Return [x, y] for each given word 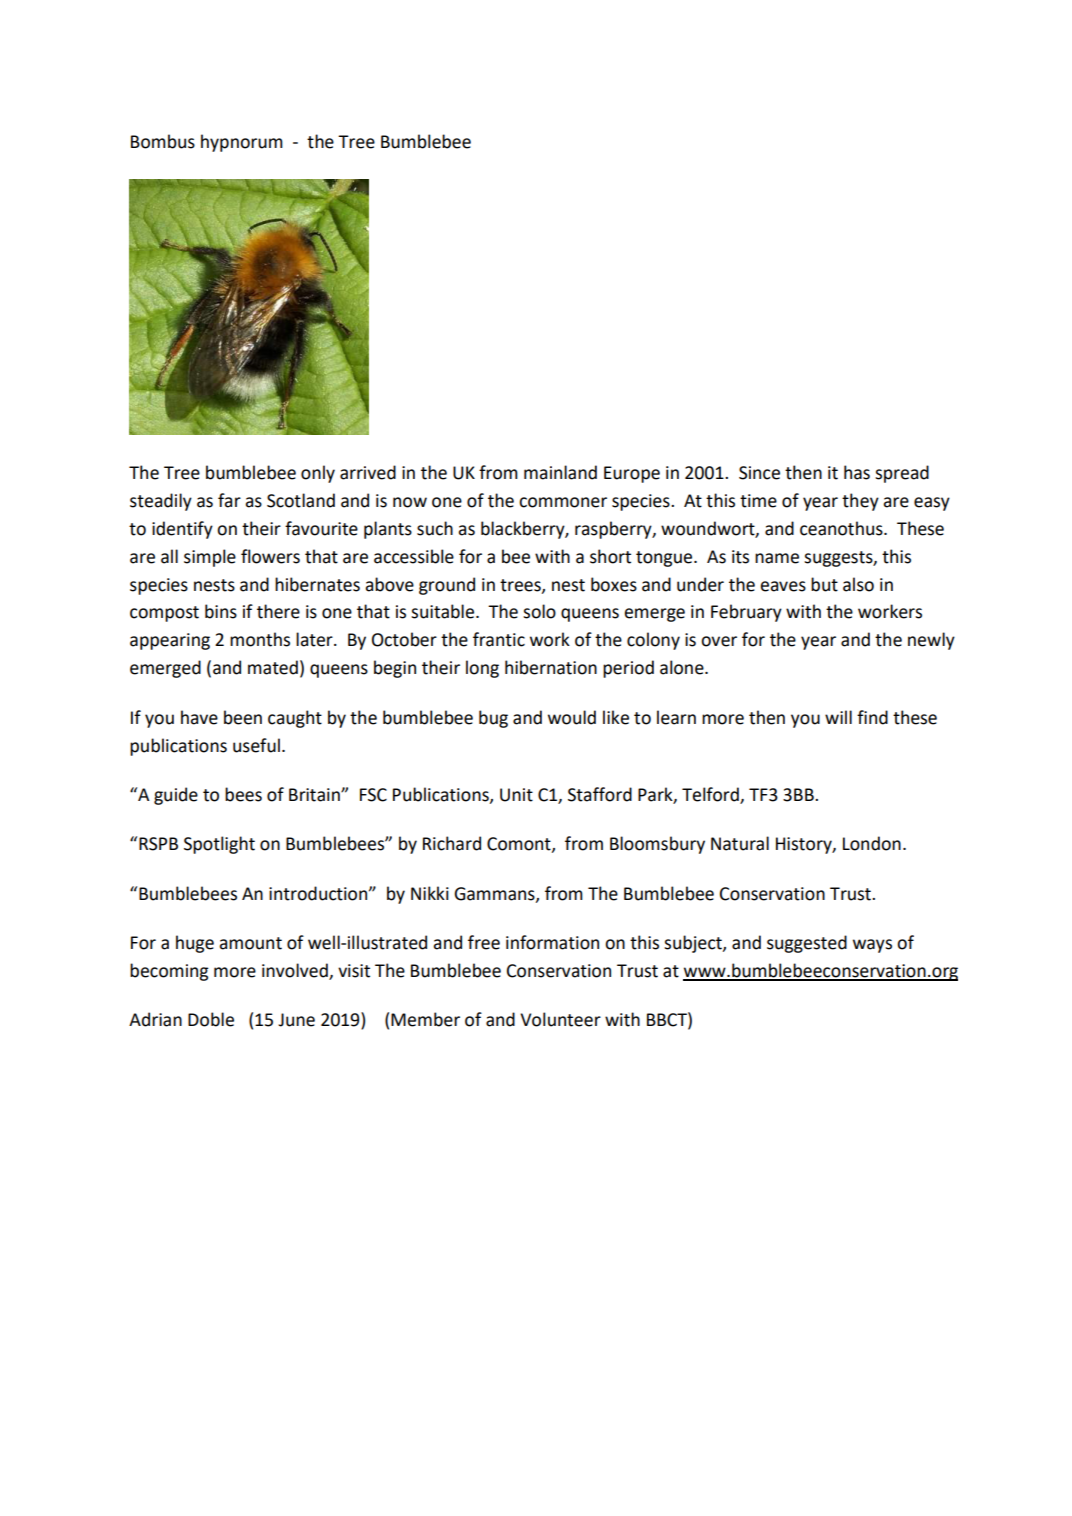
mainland [560, 472]
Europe [632, 474]
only [318, 474]
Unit [516, 795]
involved [296, 971]
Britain [315, 795]
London [872, 843]
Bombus [163, 141]
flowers [270, 556]
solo [539, 611]
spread [902, 474]
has [857, 472]
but [824, 584]
